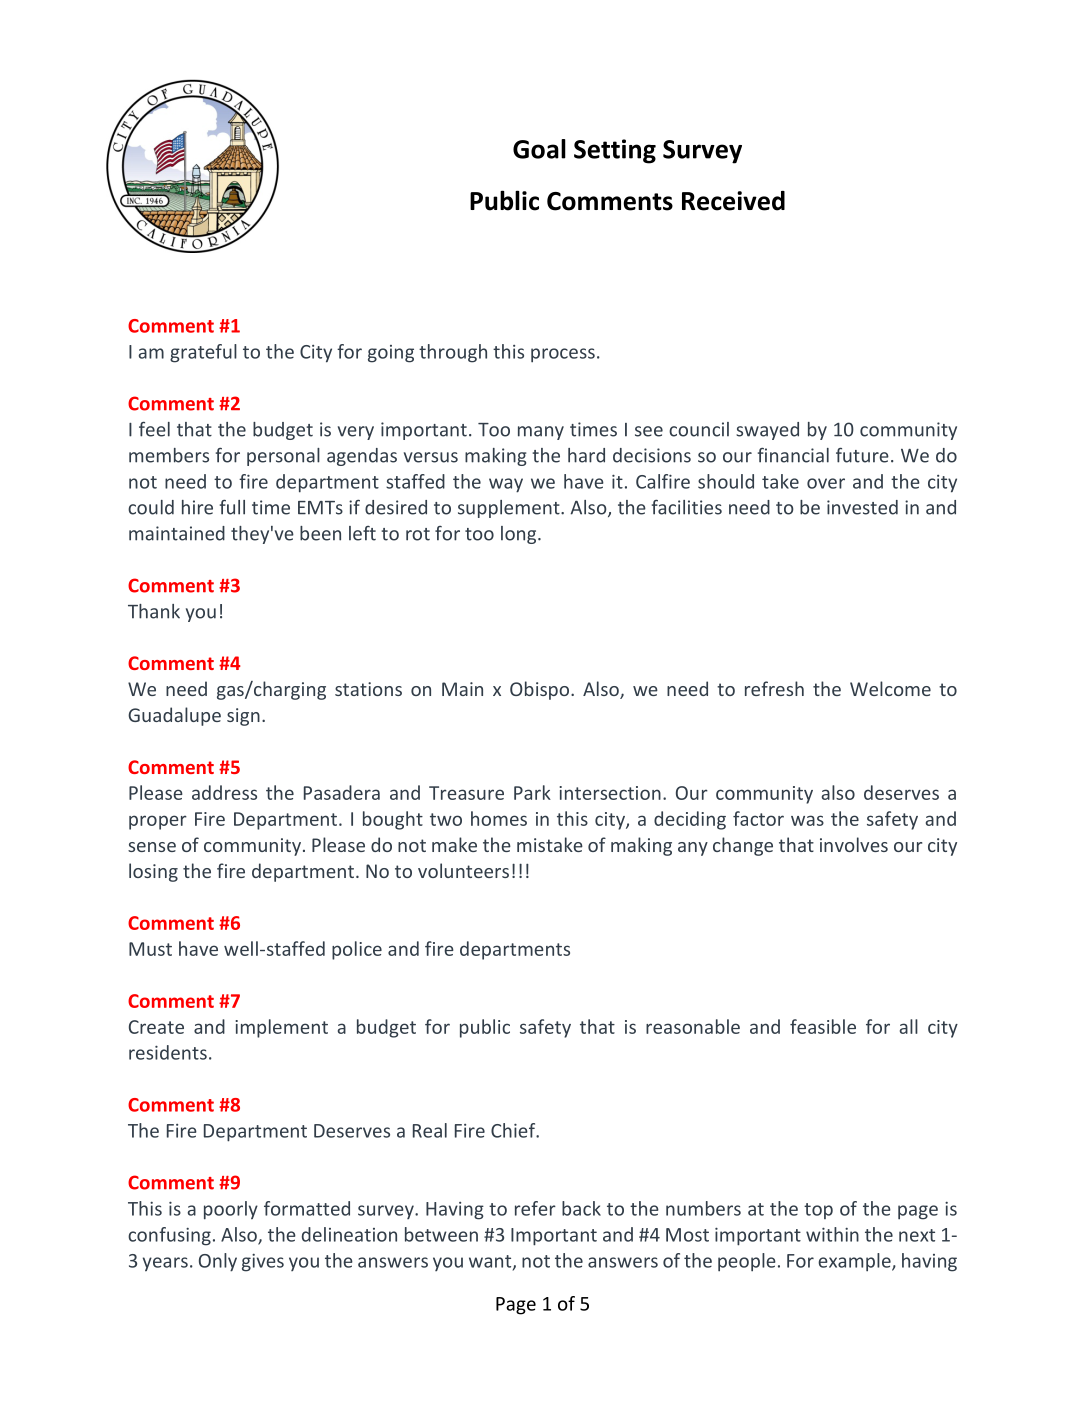 Image resolution: width=1085 pixels, height=1404 pixels. Describe the element at coordinates (532, 792) in the screenshot. I see `Park` at that location.
